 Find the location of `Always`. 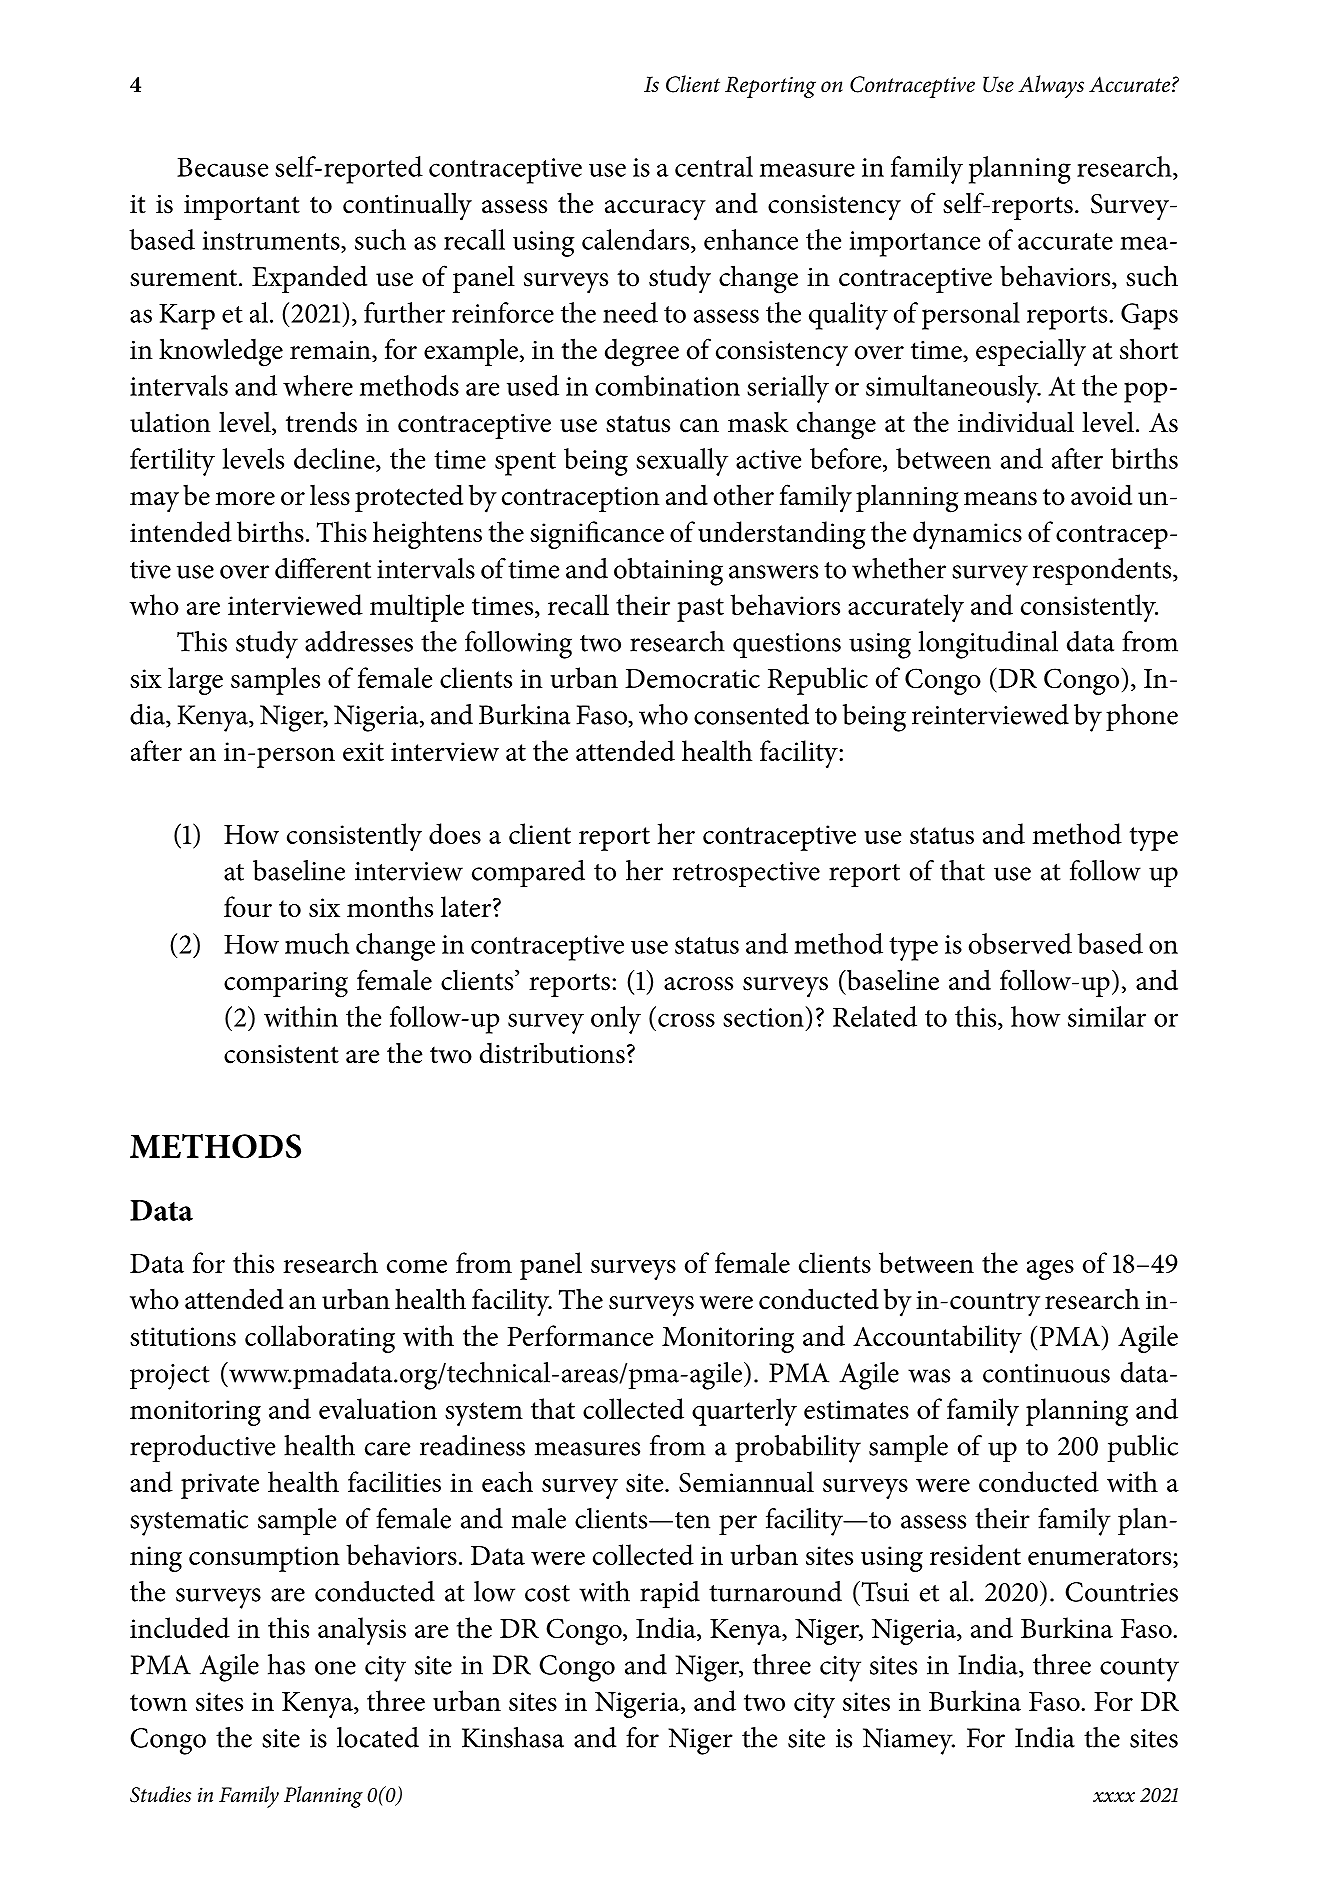

Always is located at coordinates (1051, 86).
